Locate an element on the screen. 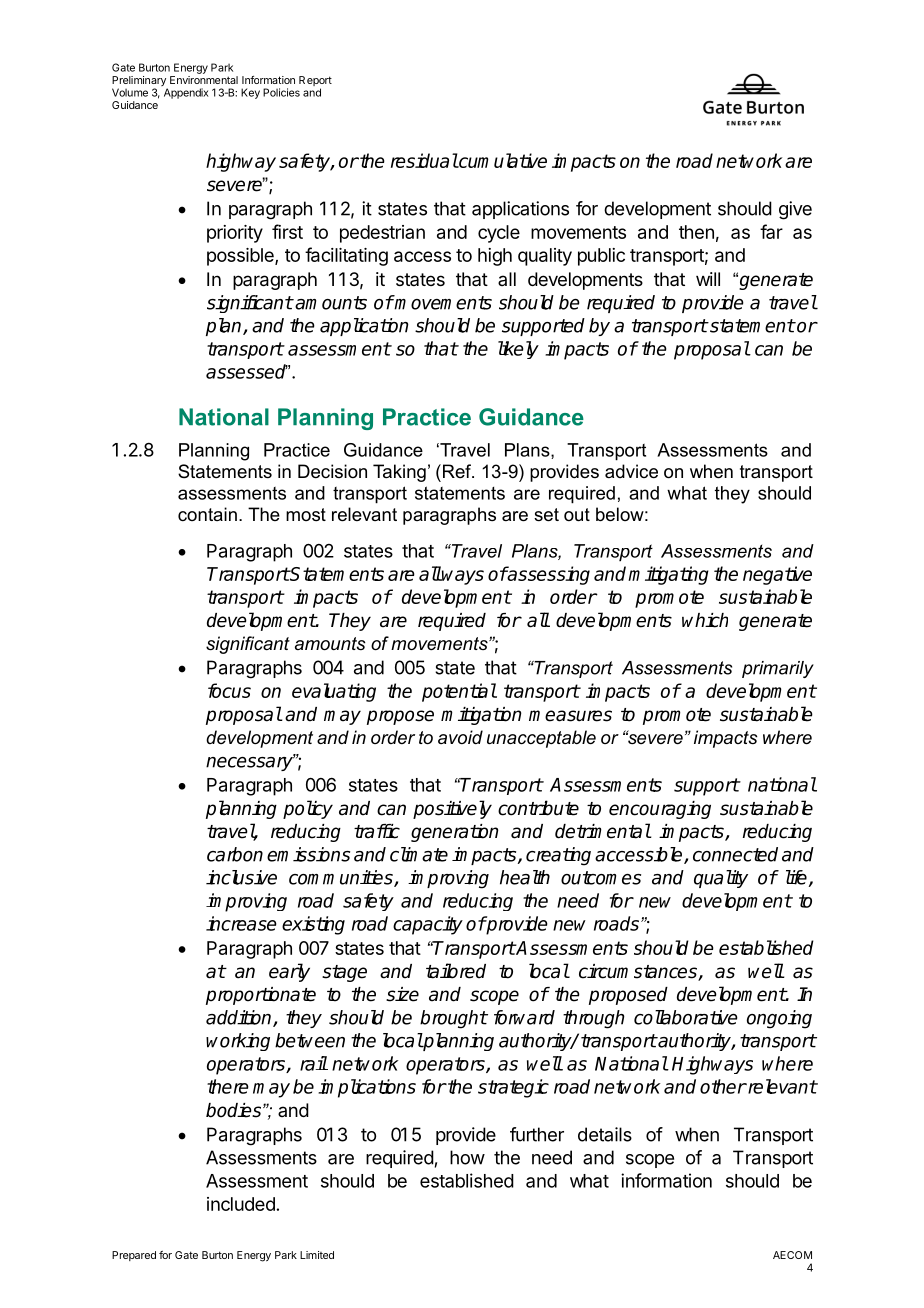 This screenshot has width=924, height=1308. then is located at coordinates (696, 232).
